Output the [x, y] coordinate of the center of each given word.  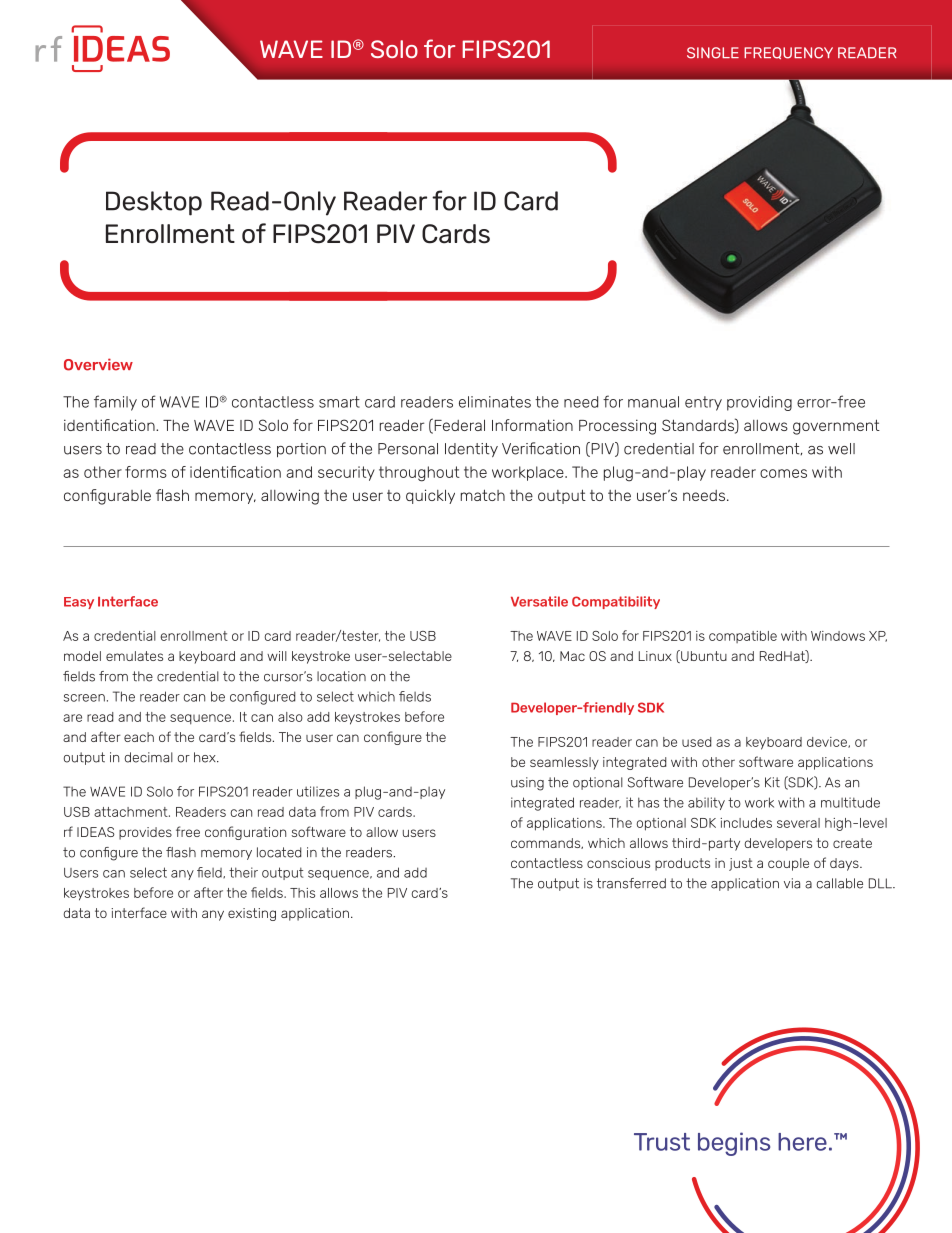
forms [146, 472]
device [828, 742]
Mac [572, 656]
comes [783, 473]
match [483, 495]
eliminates [495, 402]
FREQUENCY [788, 53]
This [302, 893]
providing [759, 403]
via [792, 883]
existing [252, 914]
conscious [618, 863]
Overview [98, 364]
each [139, 737]
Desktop [154, 203]
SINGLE [713, 53]
